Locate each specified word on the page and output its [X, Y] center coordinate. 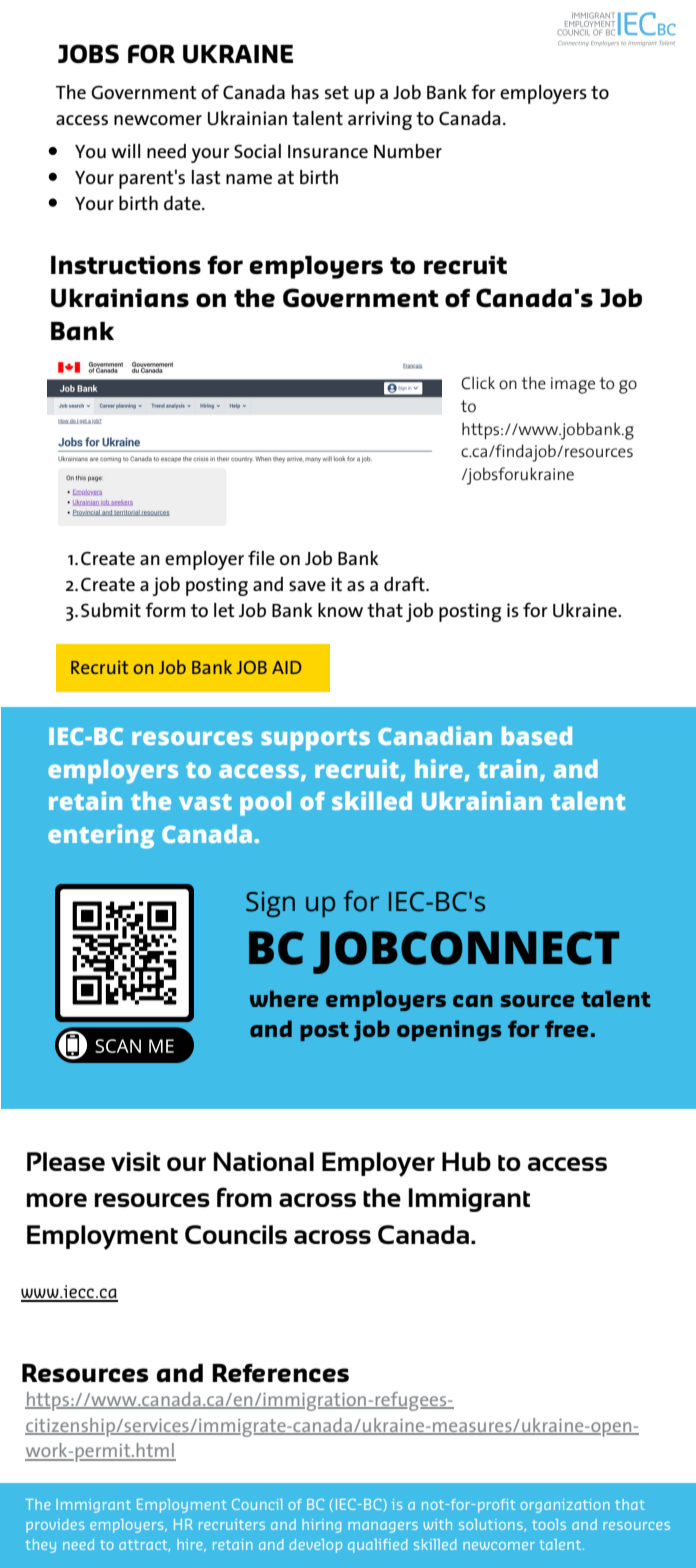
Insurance [328, 152]
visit [135, 1161]
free [566, 1028]
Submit [111, 610]
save [307, 586]
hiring [321, 1526]
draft [405, 583]
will [125, 151]
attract [144, 1546]
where [284, 998]
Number [408, 151]
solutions [492, 1525]
